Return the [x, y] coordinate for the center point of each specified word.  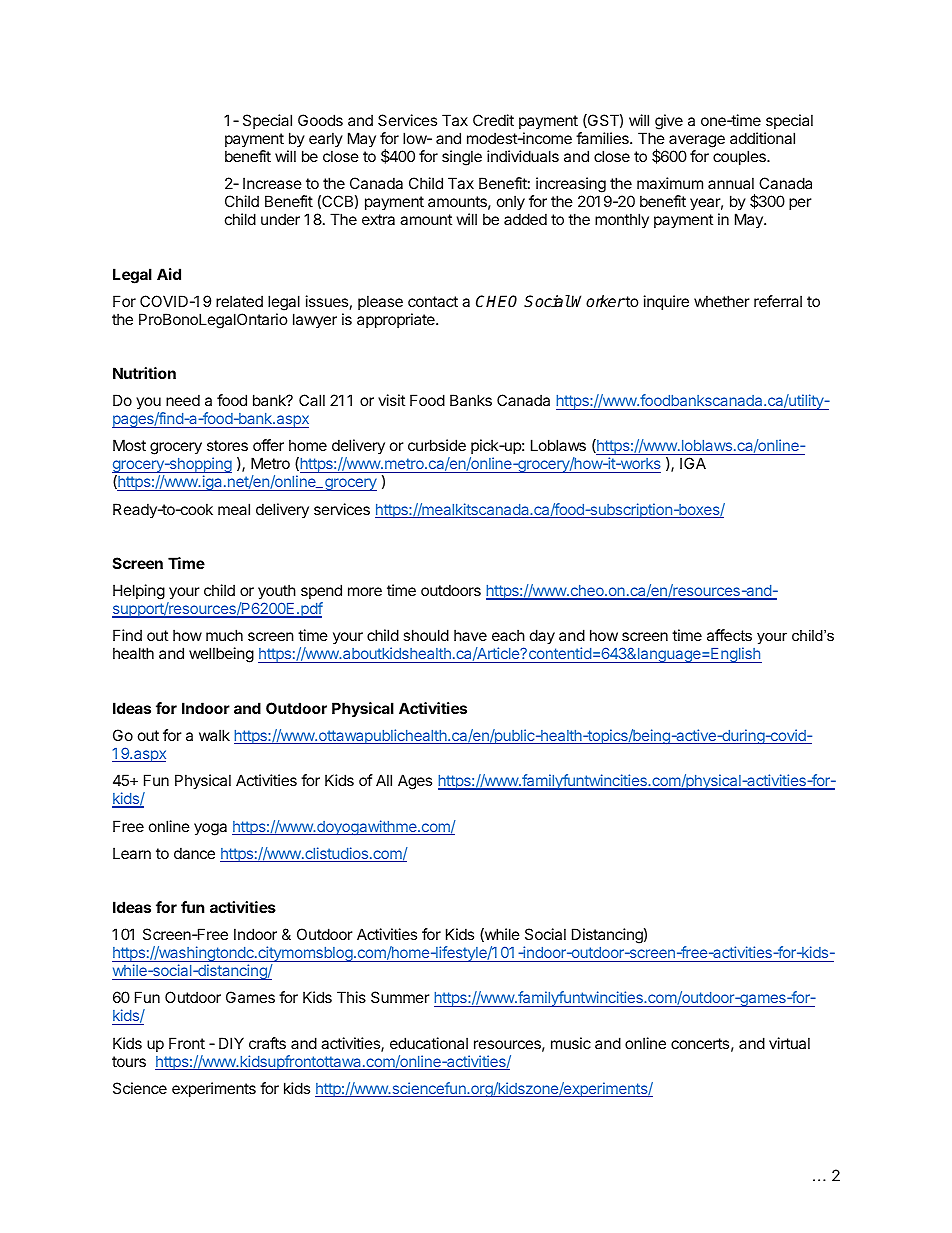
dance [194, 853]
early [326, 139]
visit [391, 400]
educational [429, 1043]
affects [729, 635]
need [183, 400]
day [542, 636]
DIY [231, 1043]
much [224, 635]
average [697, 141]
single [462, 158]
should [426, 635]
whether [722, 301]
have [470, 635]
